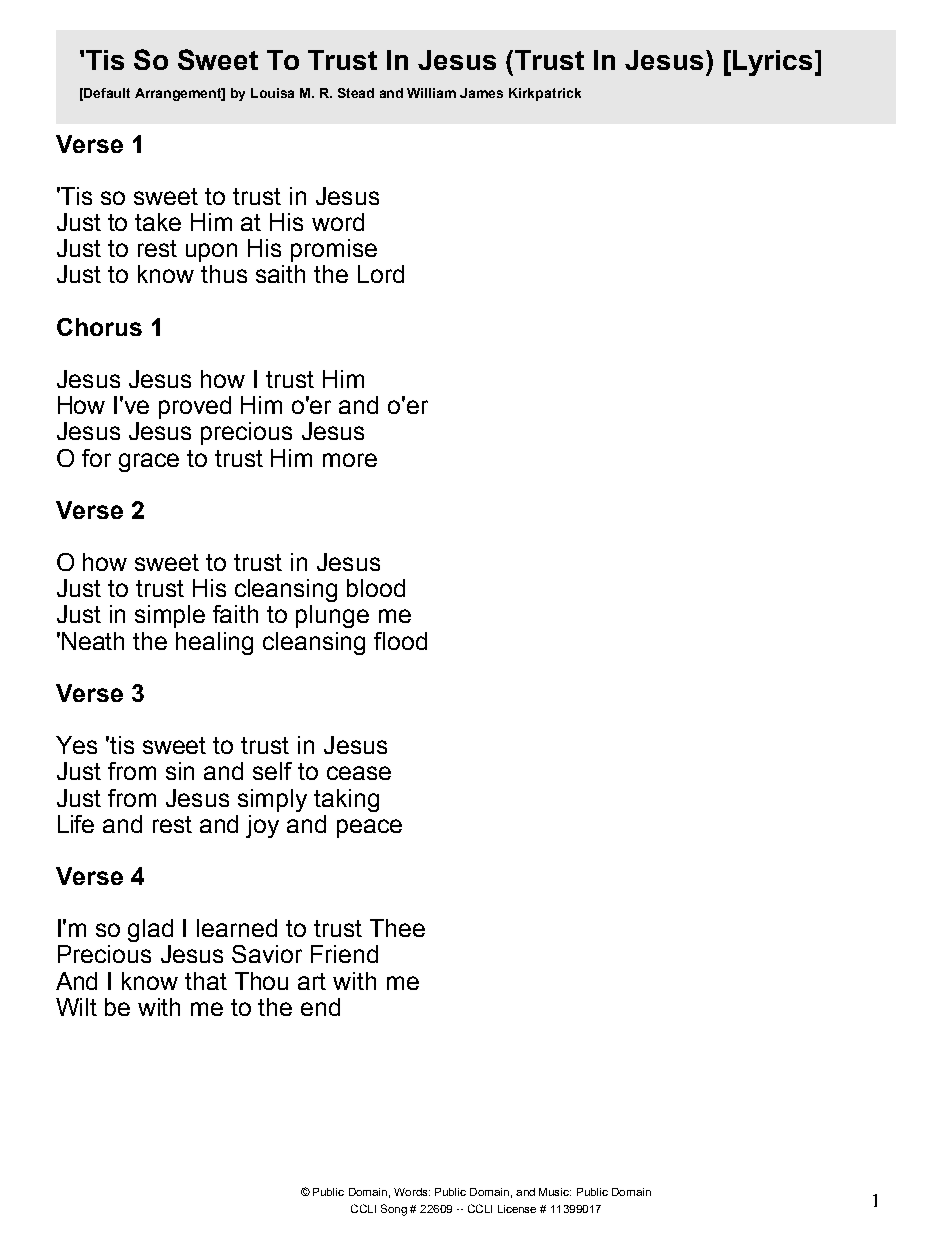 This image has width=952, height=1233. What do you see at coordinates (376, 588) in the image?
I see `blood` at bounding box center [376, 588].
